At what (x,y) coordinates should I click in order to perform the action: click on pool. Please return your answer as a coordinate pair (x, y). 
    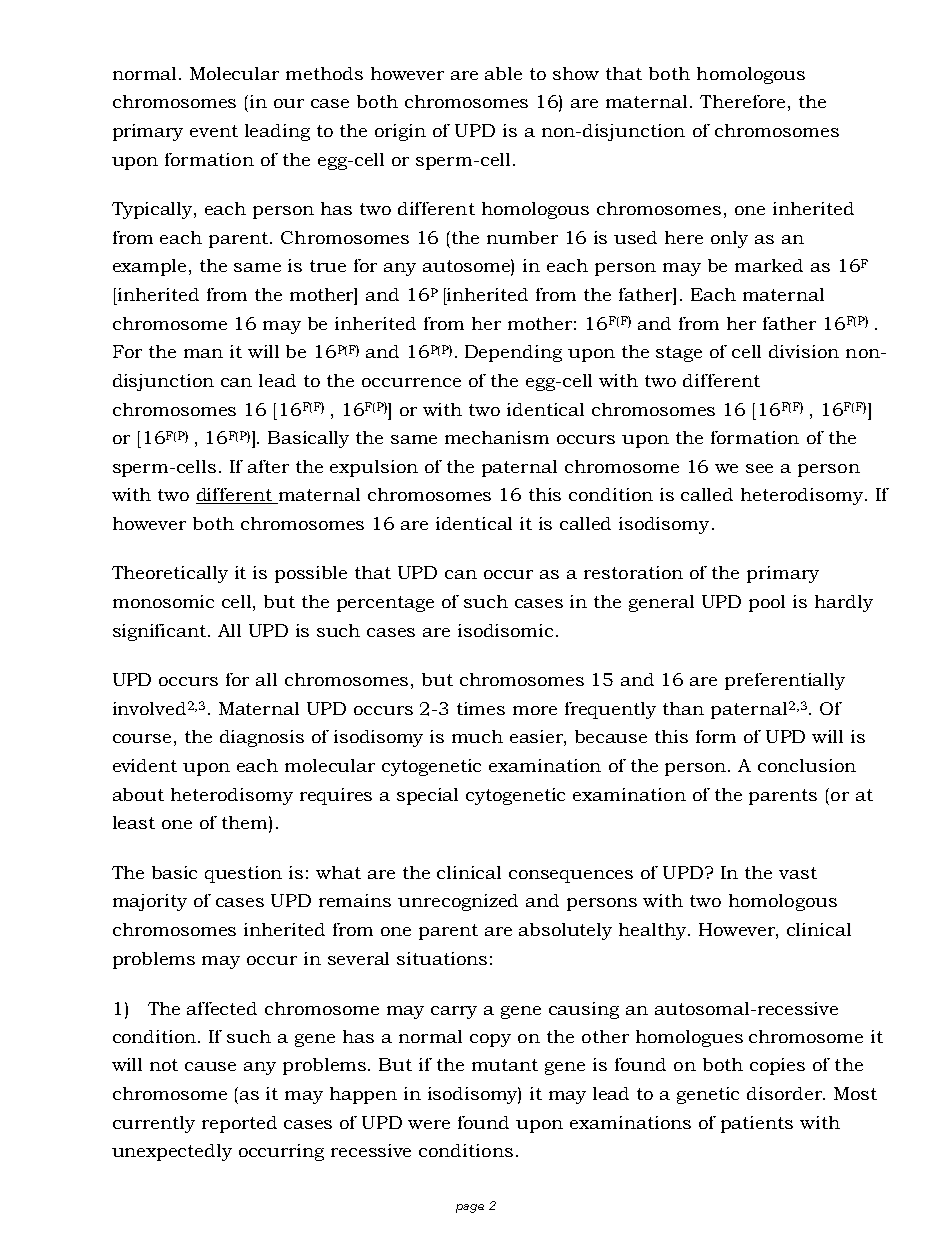
    Looking at the image, I should click on (767, 603).
